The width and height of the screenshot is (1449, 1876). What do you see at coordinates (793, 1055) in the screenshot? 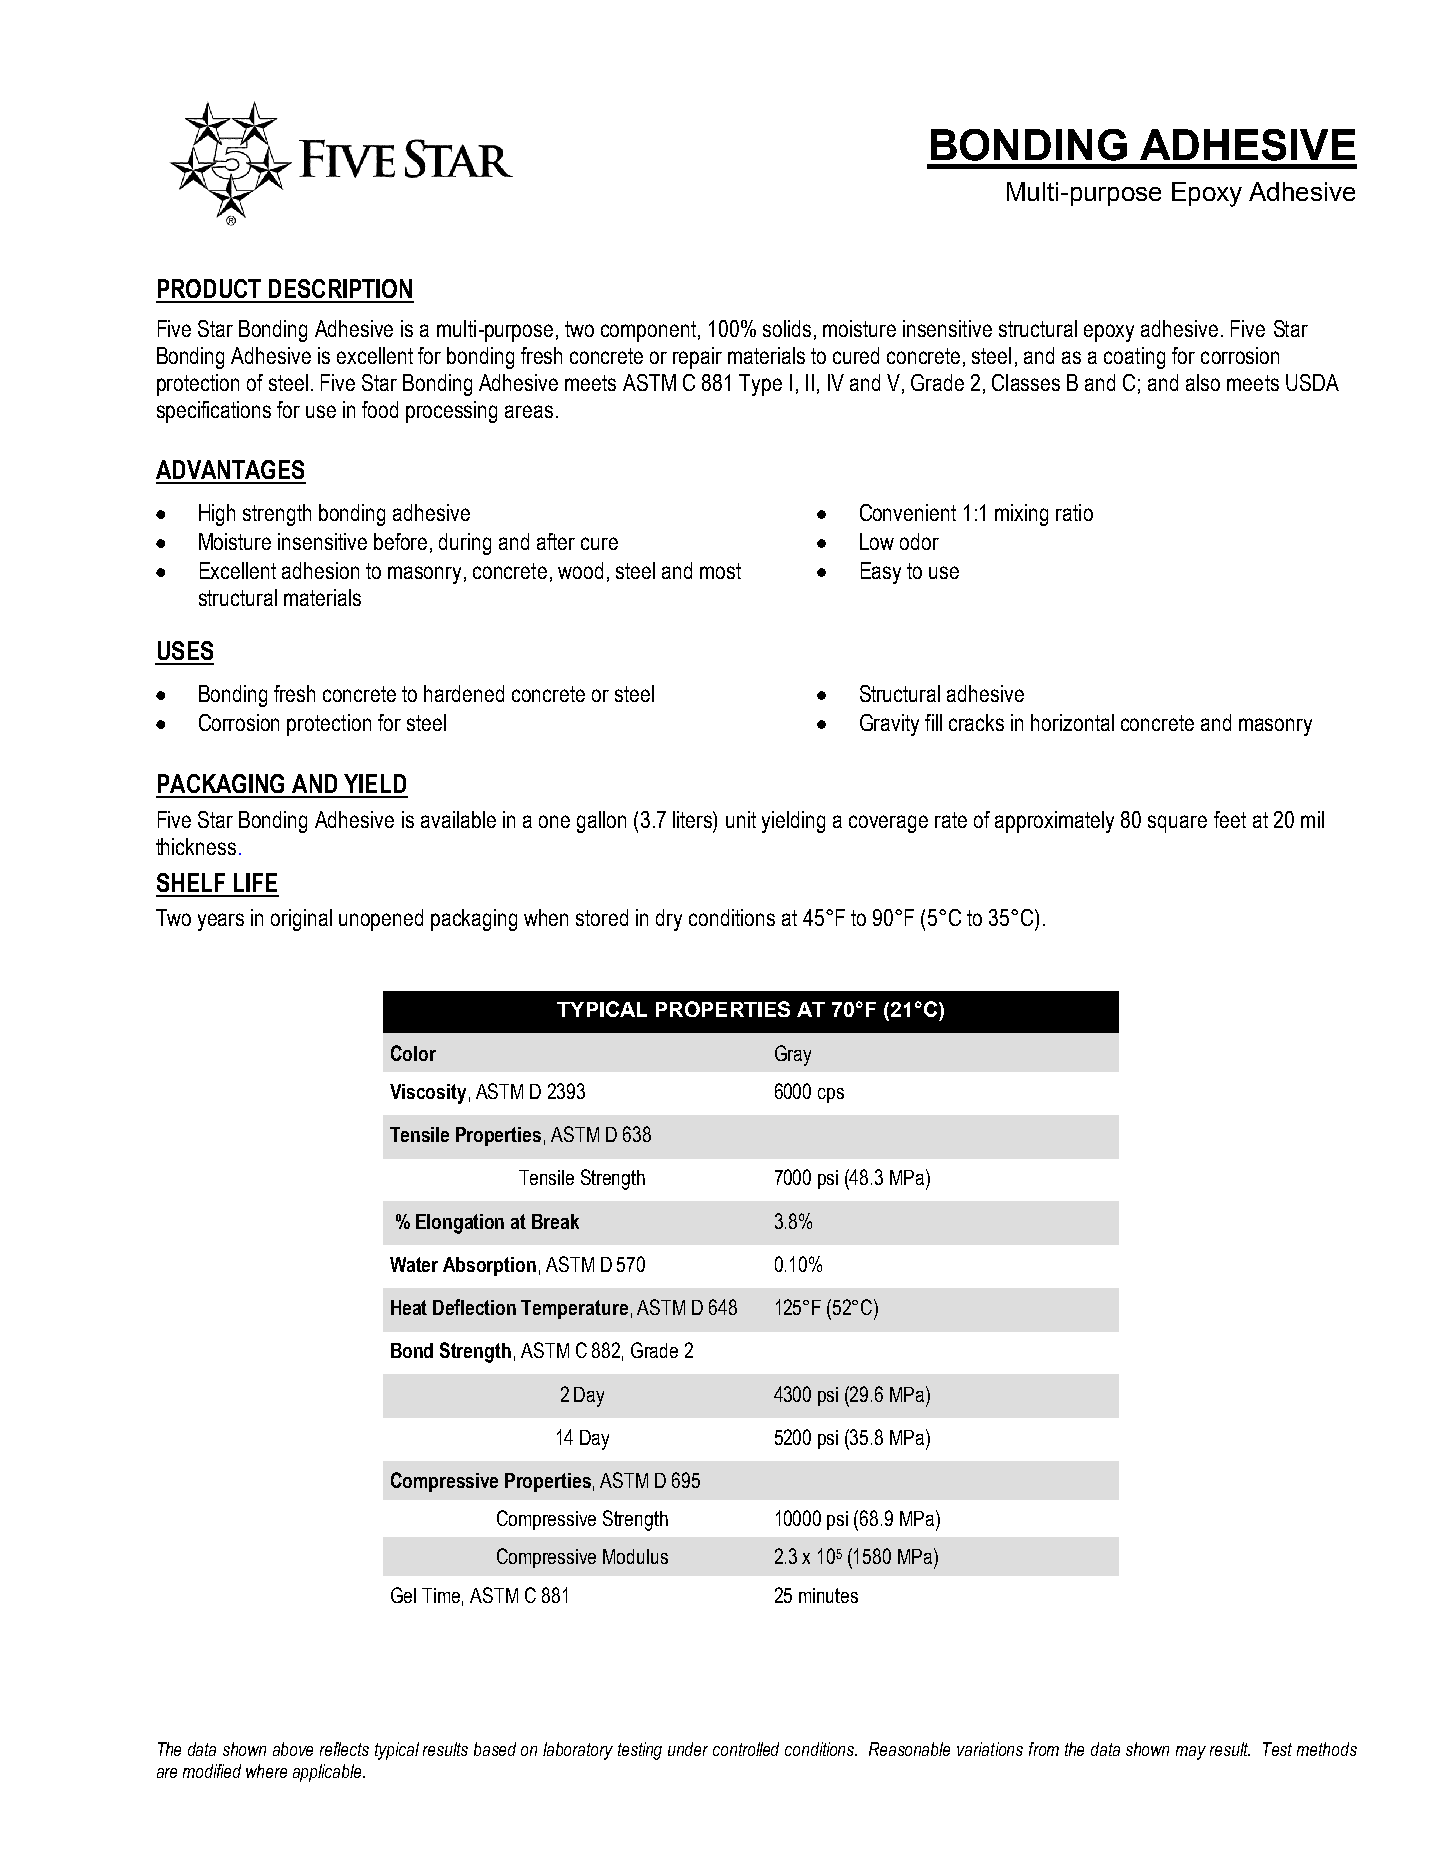
I see `Gray` at bounding box center [793, 1055].
